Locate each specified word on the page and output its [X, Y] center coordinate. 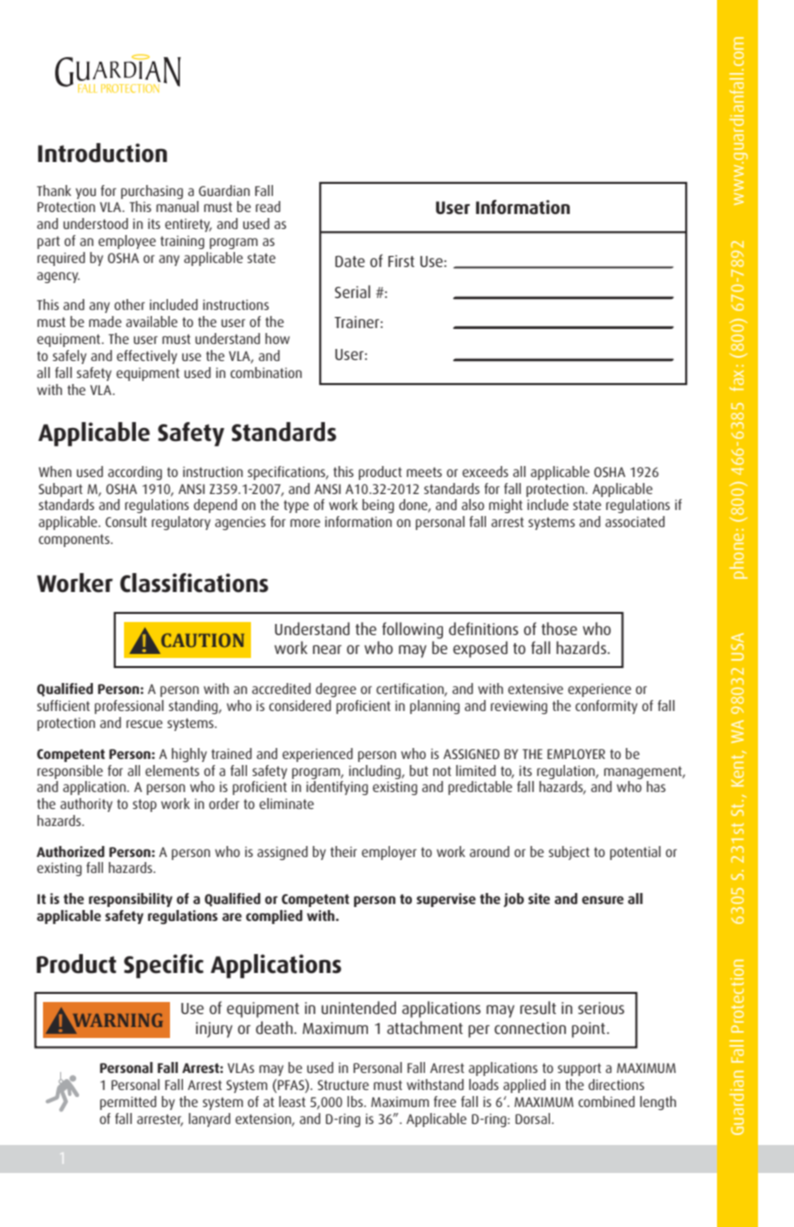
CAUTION [202, 640]
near [327, 649]
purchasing [152, 192]
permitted [128, 1103]
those [559, 628]
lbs [356, 1101]
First [401, 261]
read [268, 206]
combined [606, 1101]
